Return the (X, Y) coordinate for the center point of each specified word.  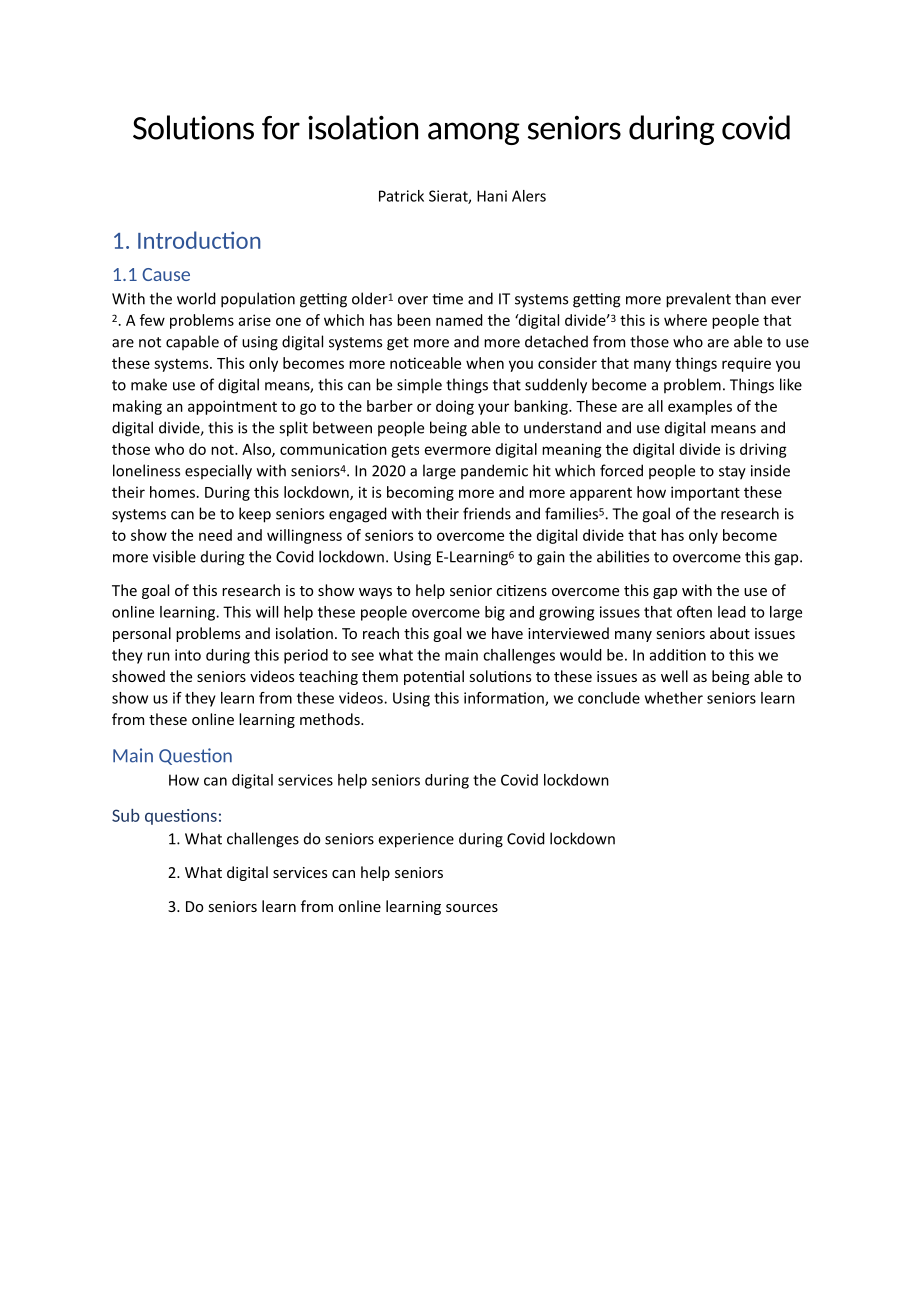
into (188, 655)
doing (455, 407)
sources (472, 908)
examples (700, 407)
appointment (232, 407)
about (730, 633)
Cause (166, 274)
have (507, 633)
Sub (126, 815)
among (474, 133)
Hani (492, 196)
